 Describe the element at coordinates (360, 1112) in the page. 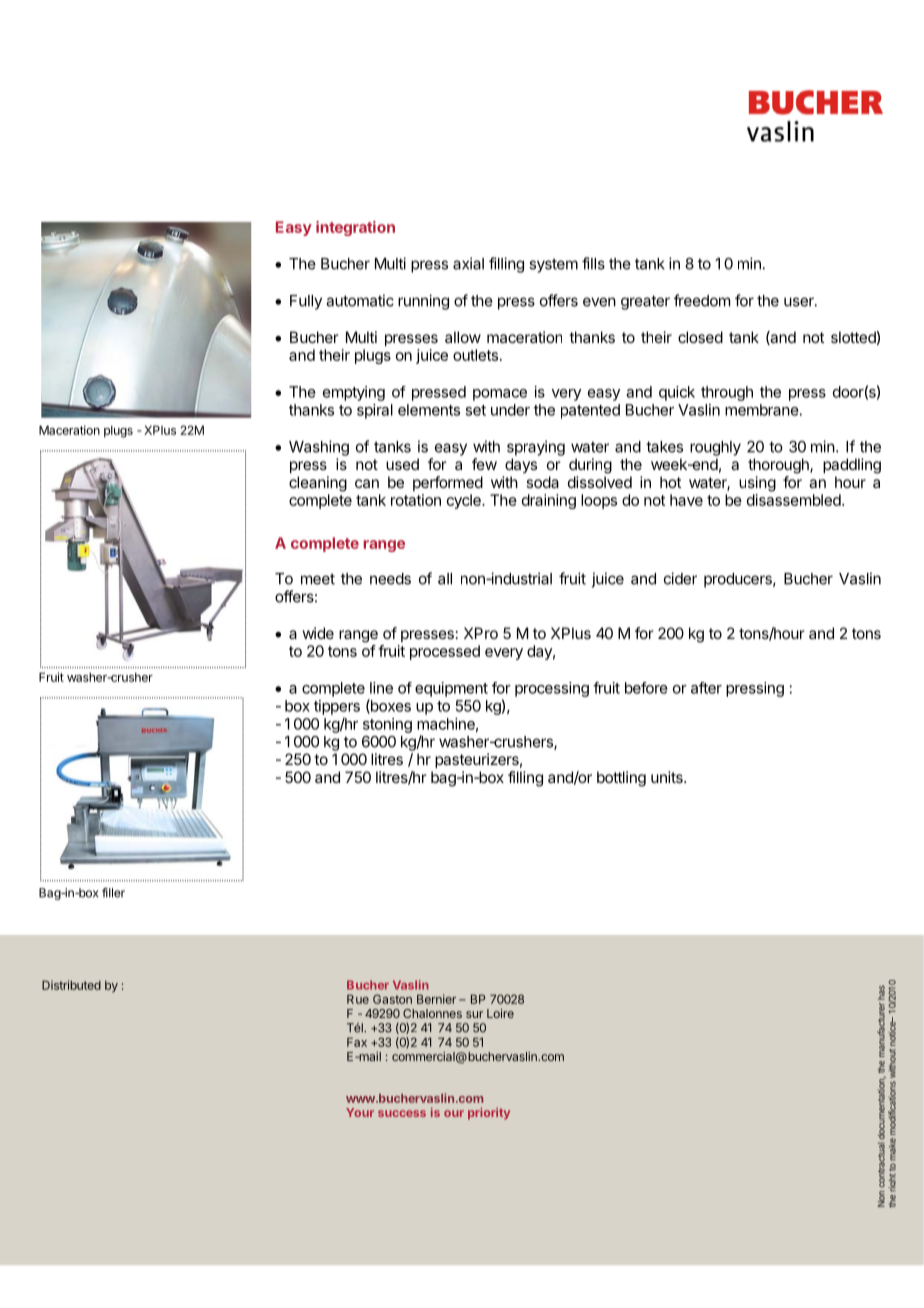

I see `Your` at that location.
